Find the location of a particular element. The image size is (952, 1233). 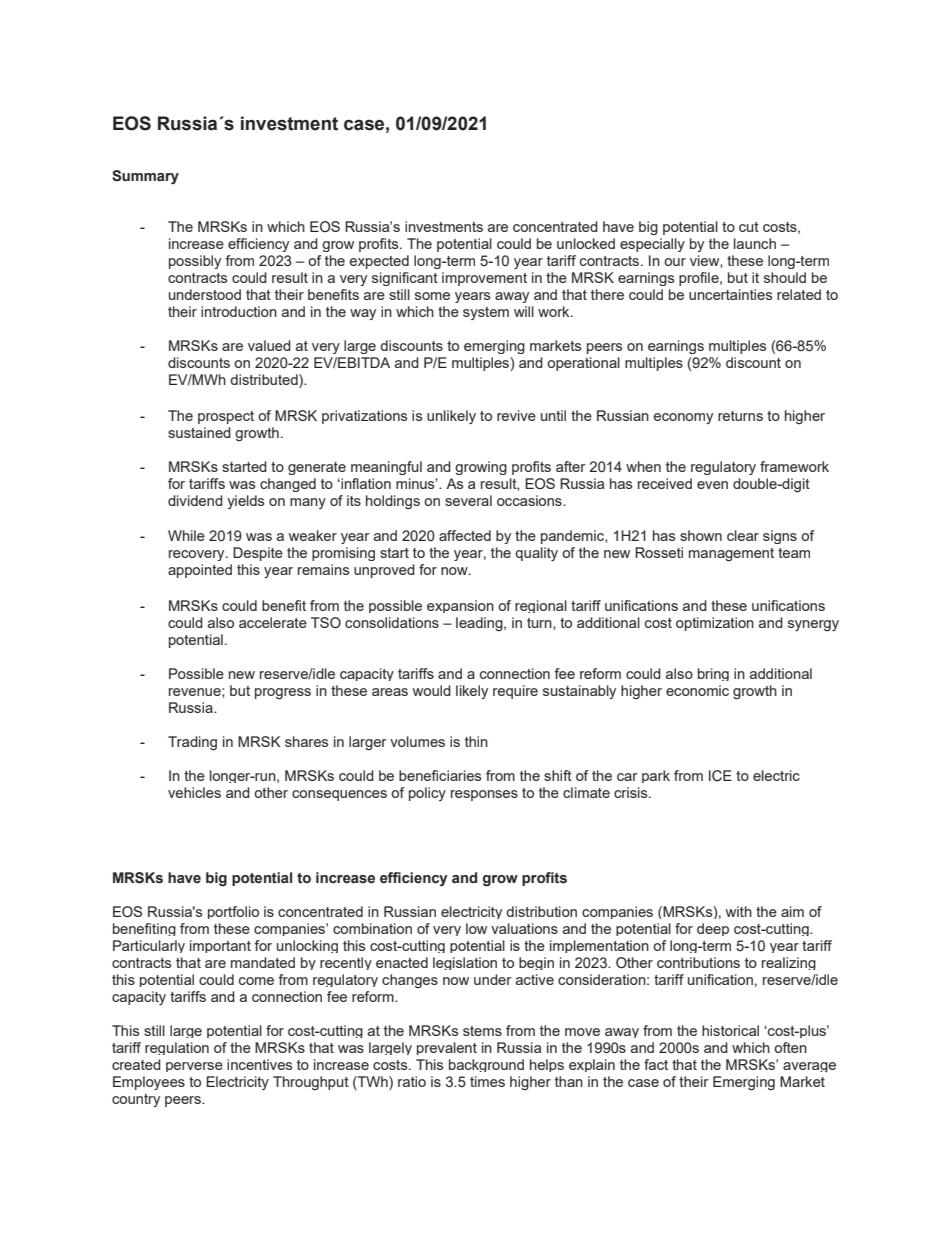

background is located at coordinates (486, 1065).
